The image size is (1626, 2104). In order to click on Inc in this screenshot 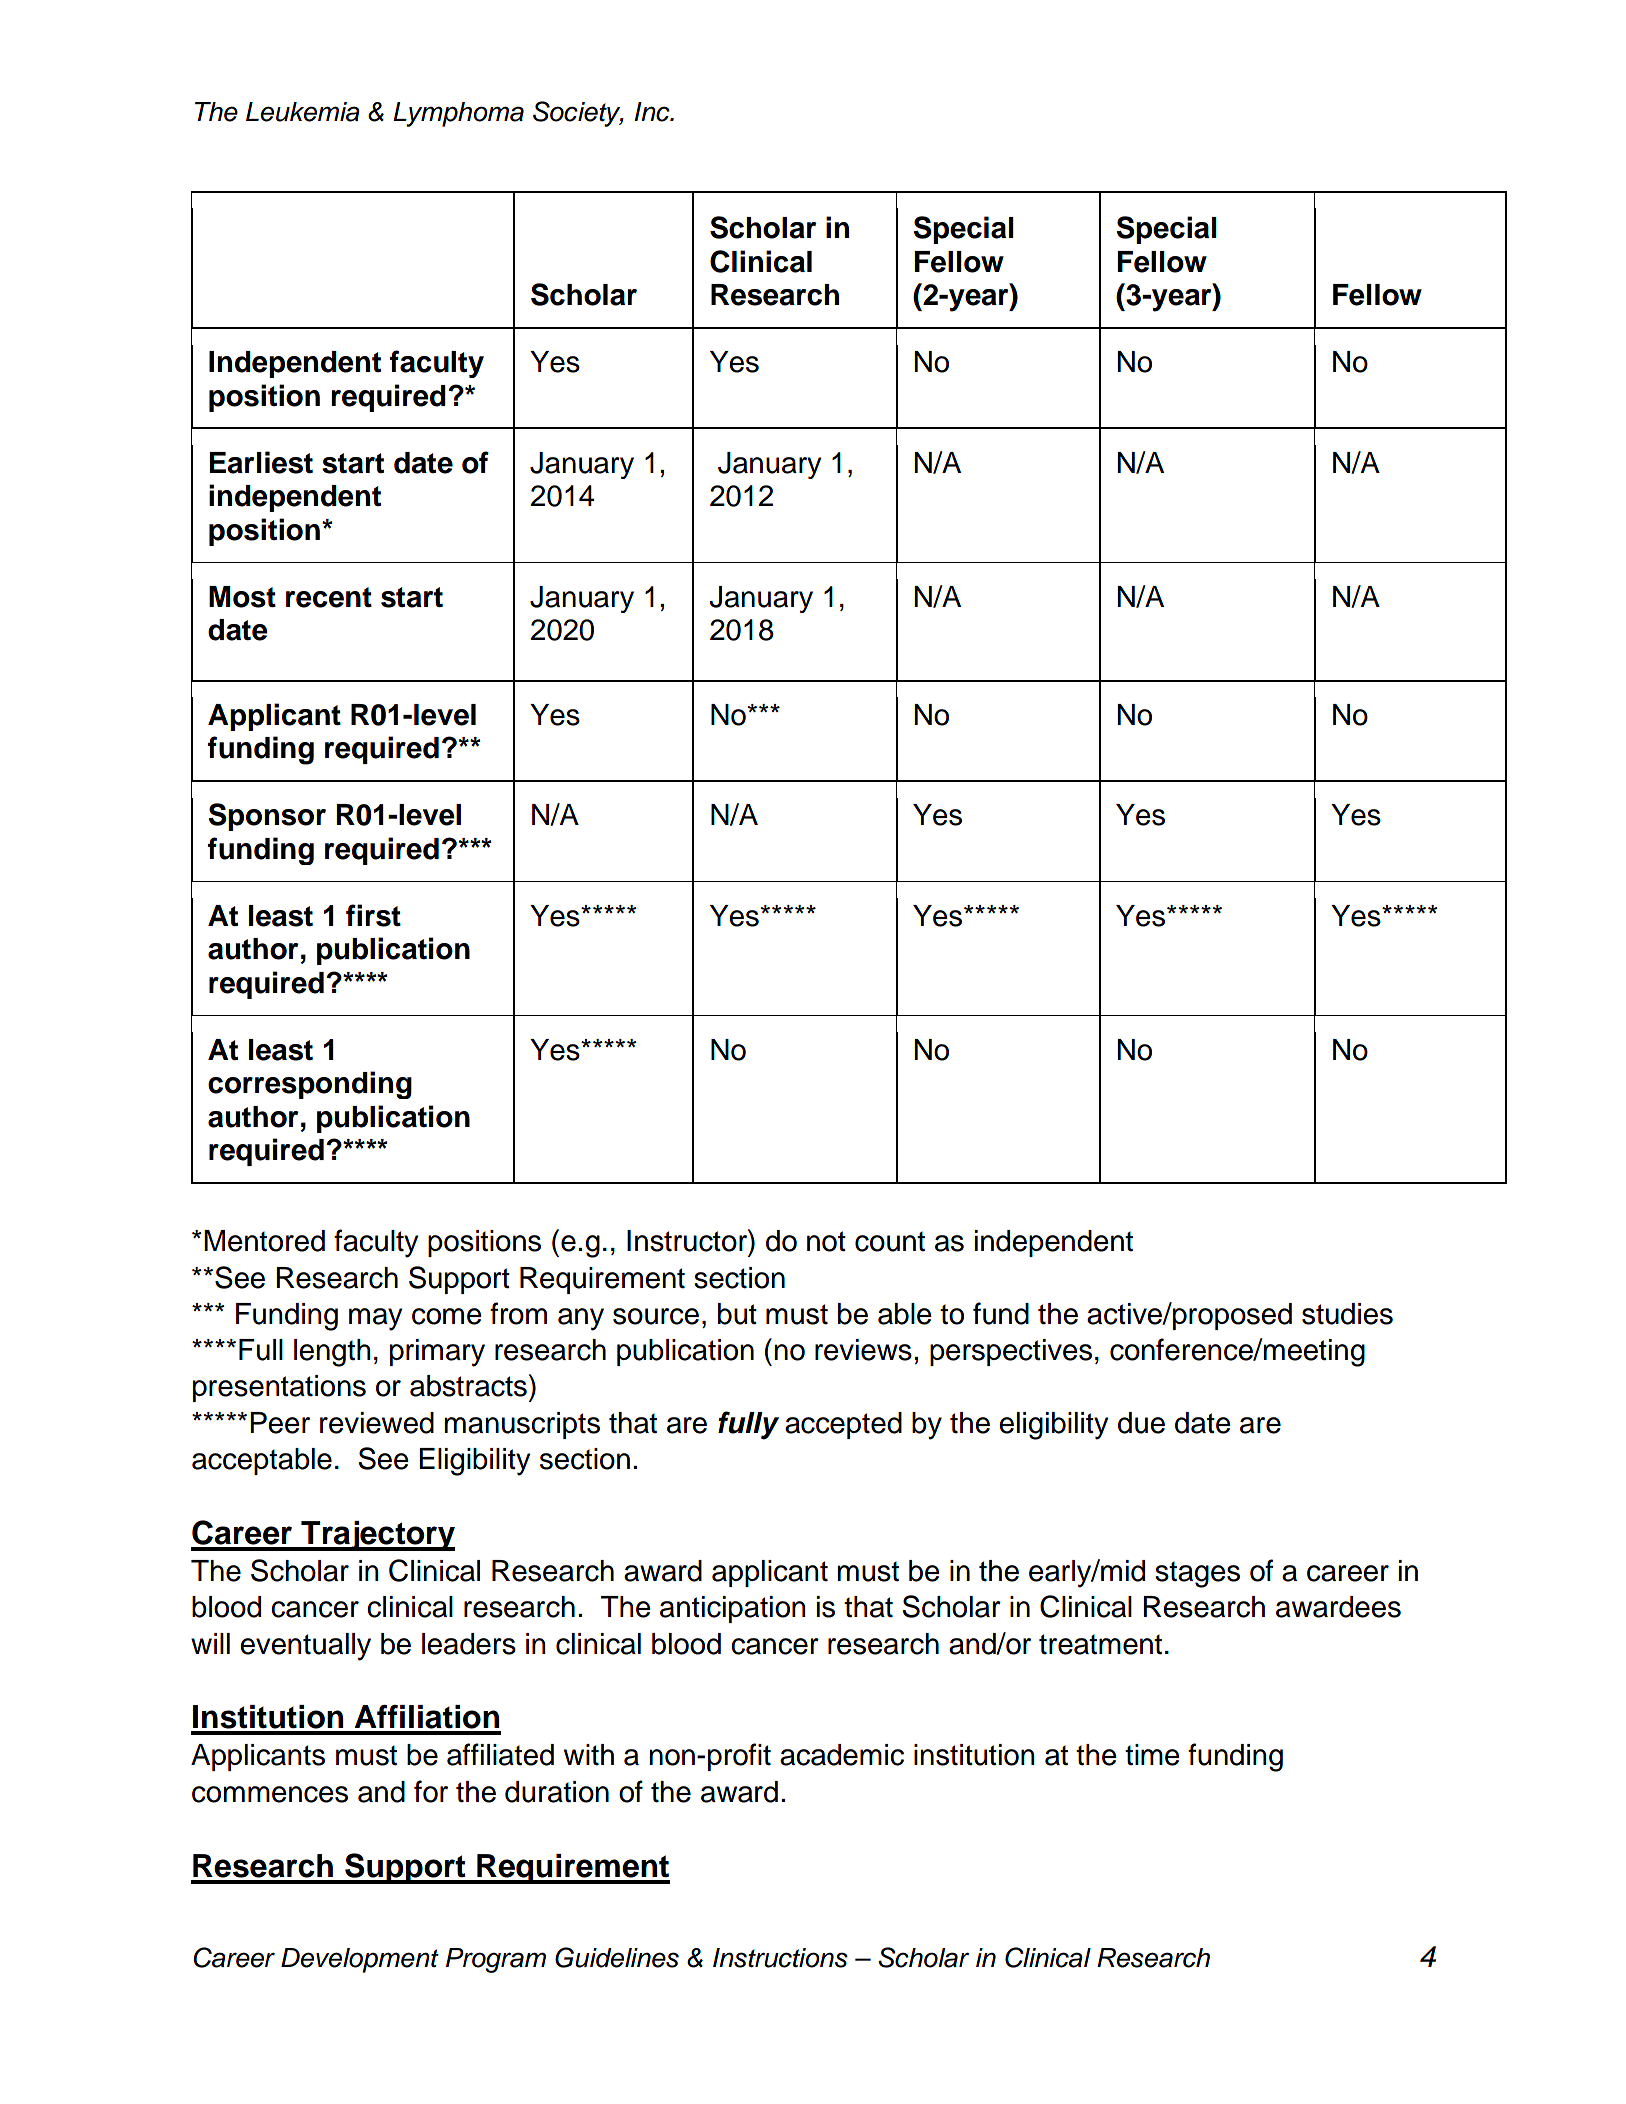, I will do `click(653, 112)`.
